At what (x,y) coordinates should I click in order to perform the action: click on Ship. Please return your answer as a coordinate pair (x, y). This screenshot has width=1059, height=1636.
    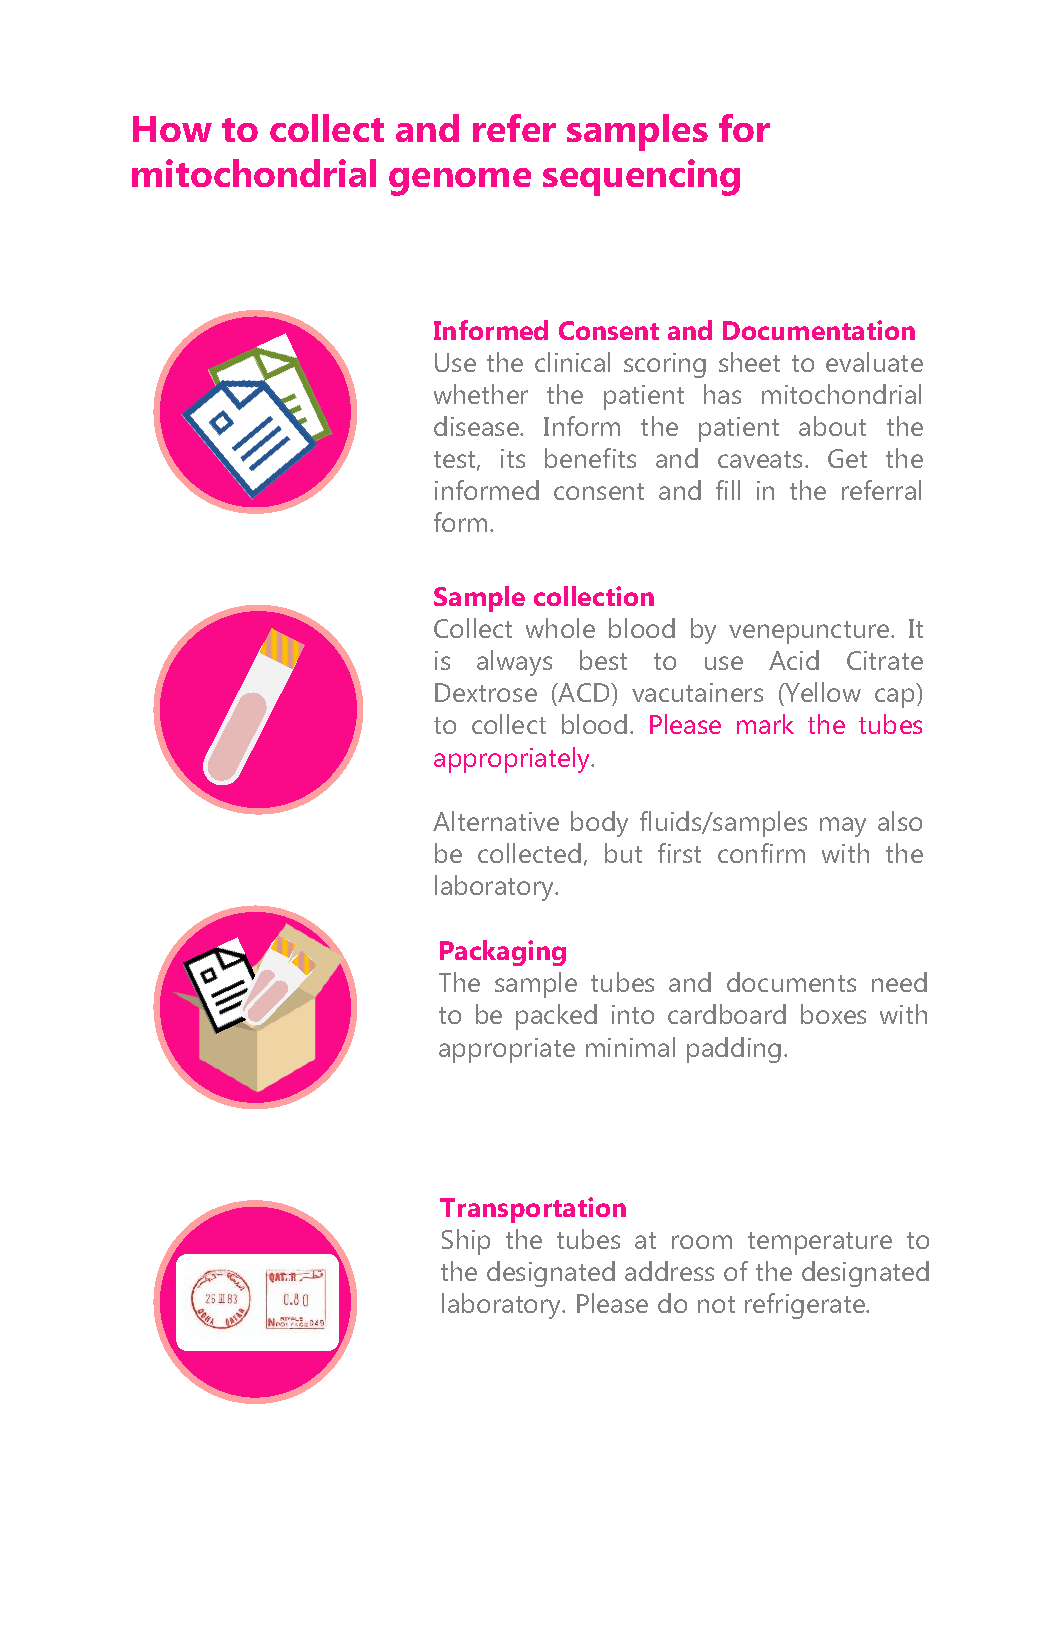
    Looking at the image, I should click on (466, 1242).
